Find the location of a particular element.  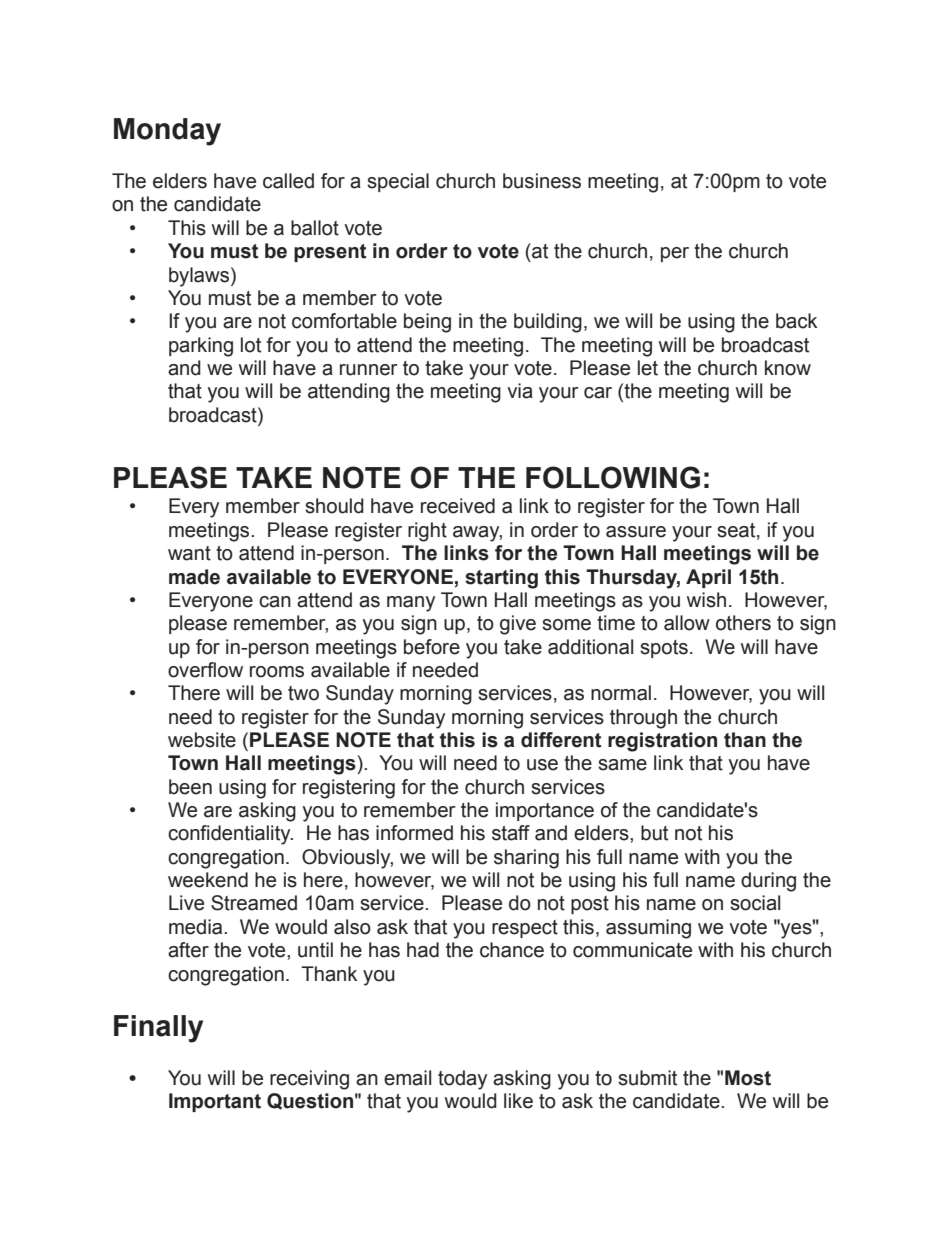

others is located at coordinates (743, 623).
